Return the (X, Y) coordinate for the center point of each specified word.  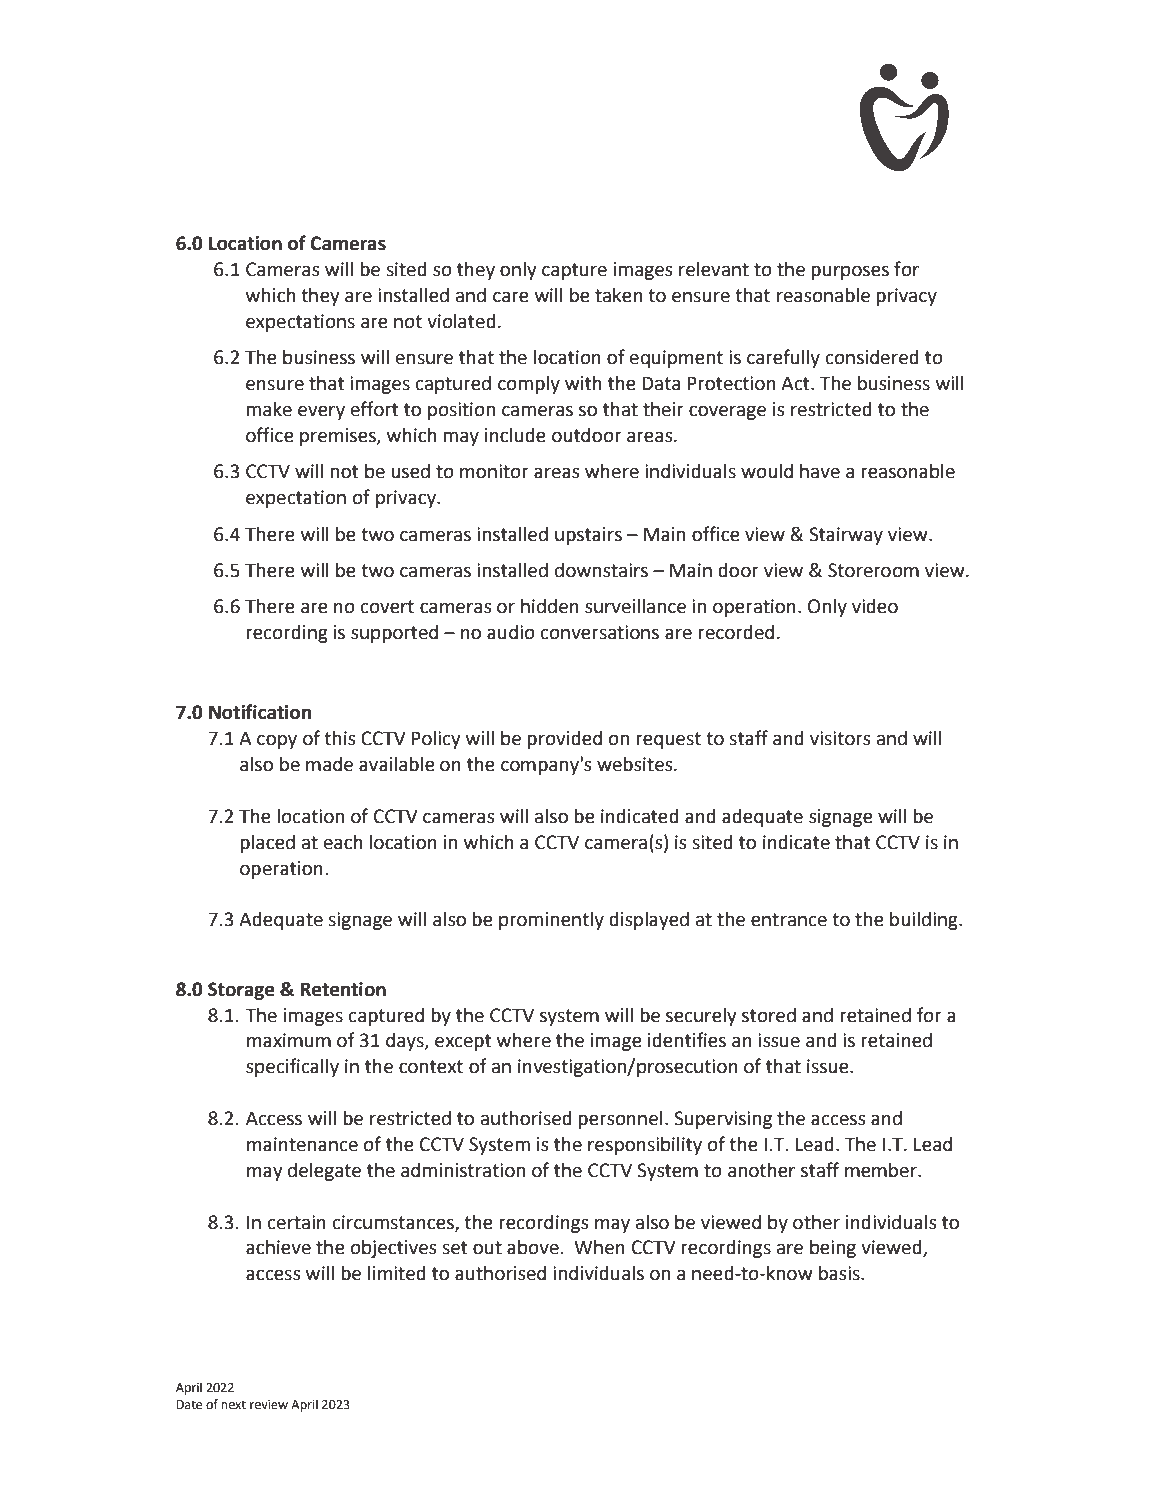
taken (619, 295)
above (533, 1247)
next (233, 1405)
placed (267, 843)
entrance (789, 920)
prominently (551, 921)
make (269, 409)
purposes (850, 272)
